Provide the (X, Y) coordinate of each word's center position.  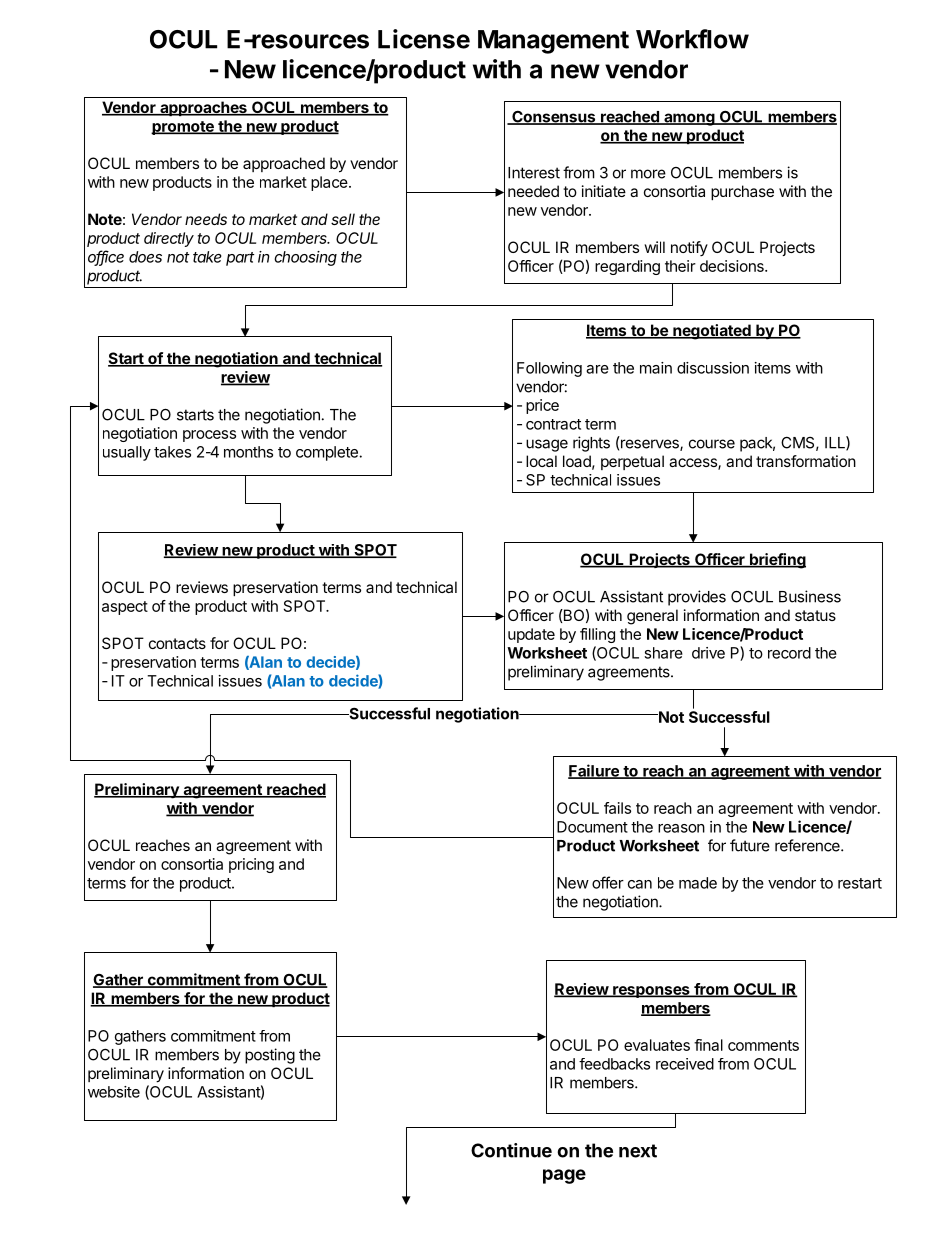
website (114, 1092)
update (531, 635)
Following (549, 369)
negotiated (712, 332)
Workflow (692, 39)
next (638, 1151)
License (424, 39)
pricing (251, 865)
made (698, 883)
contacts (177, 643)
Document (592, 827)
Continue (511, 1150)
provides (697, 598)
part (240, 259)
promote (183, 128)
